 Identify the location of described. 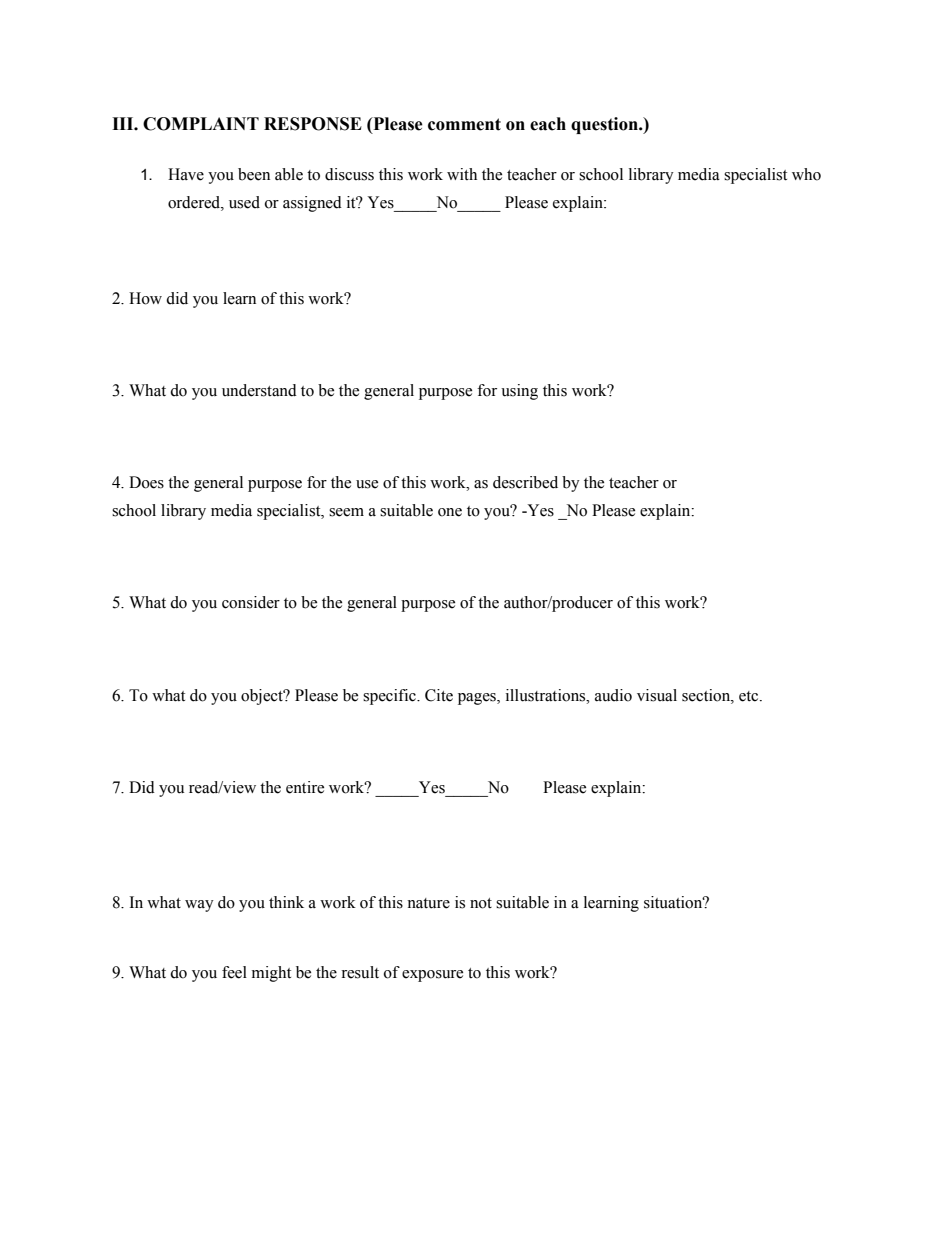
(525, 482).
